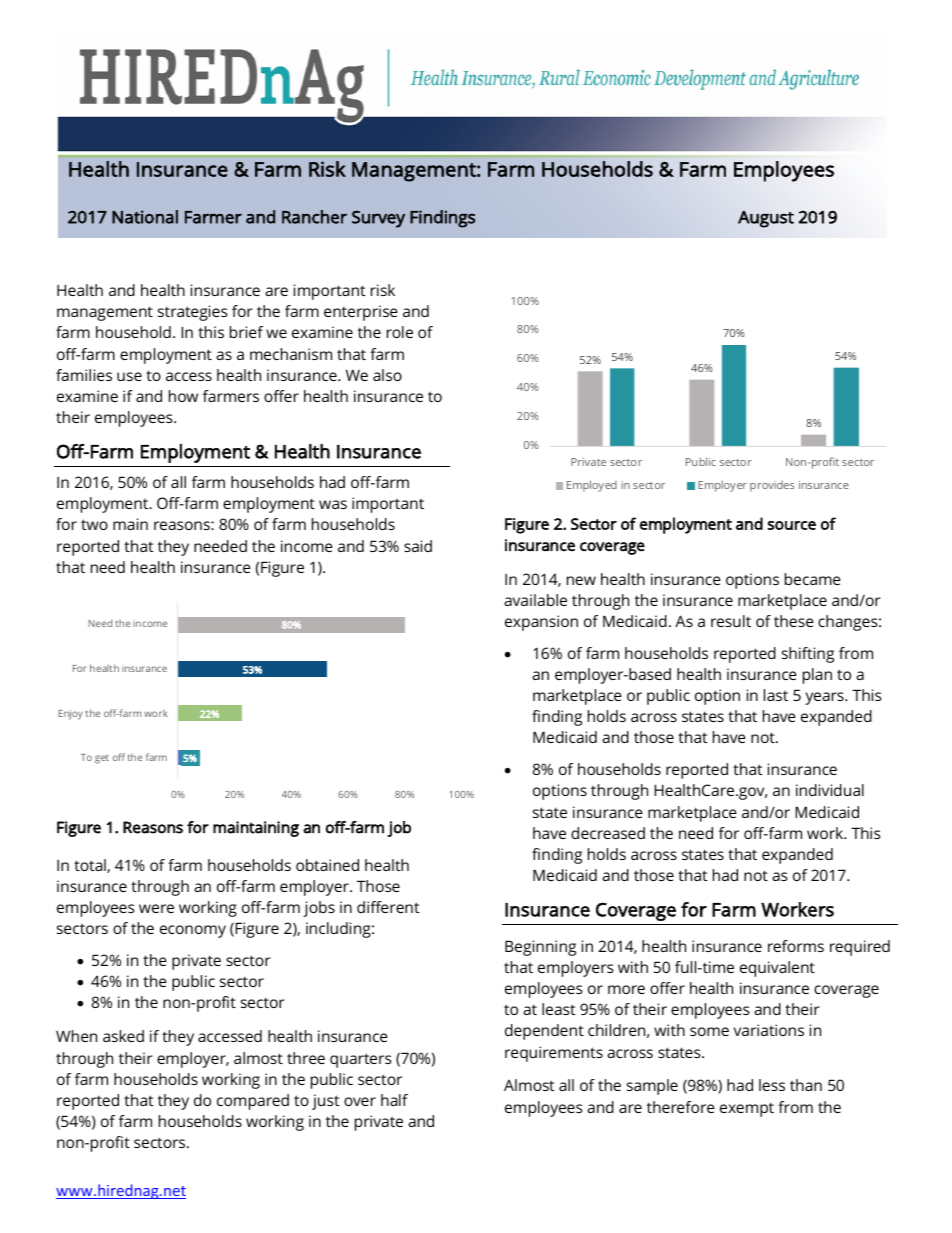 This screenshot has width=952, height=1233. Describe the element at coordinates (766, 219) in the screenshot. I see `August` at that location.
